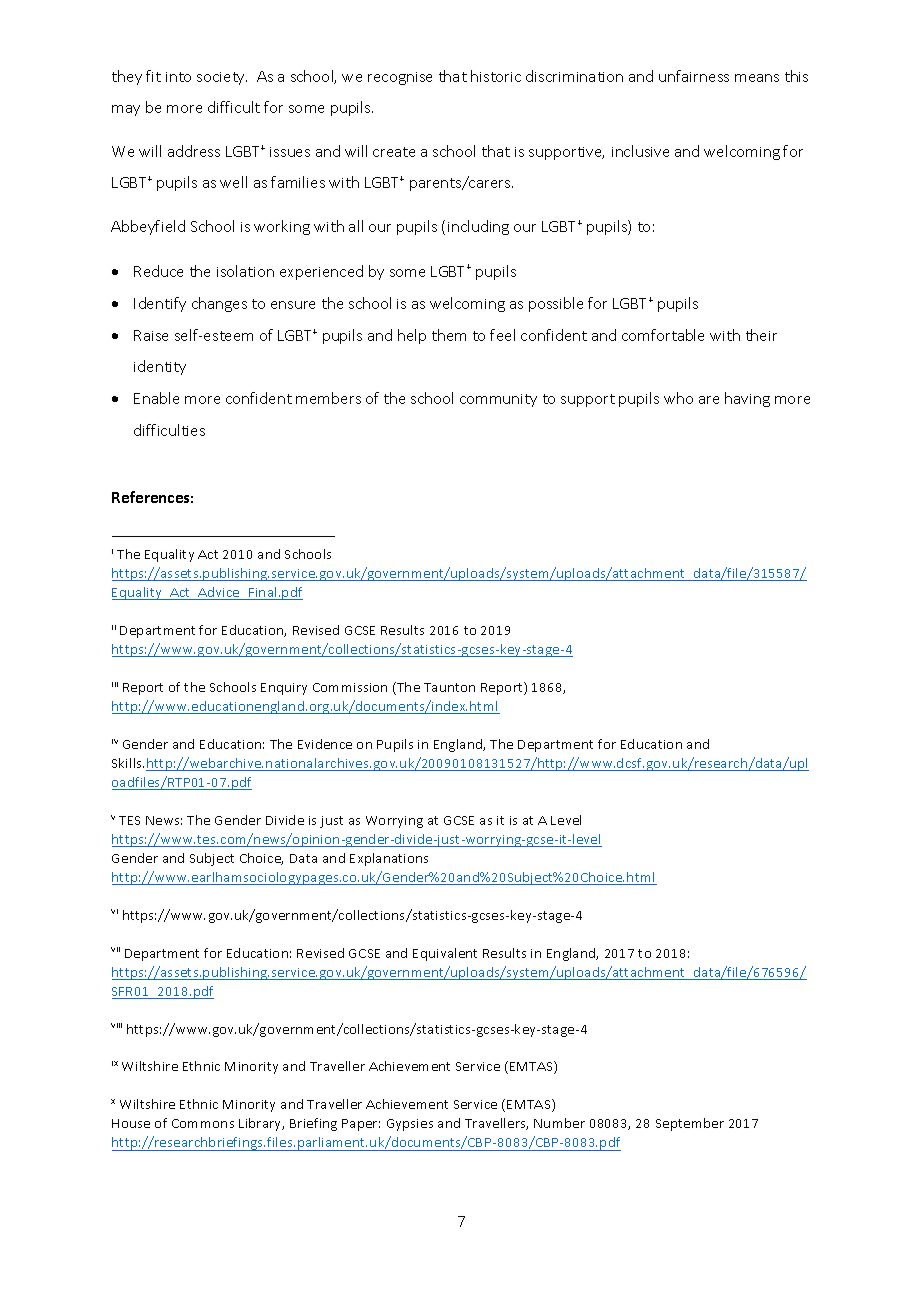 The height and width of the screenshot is (1308, 924). I want to click on Explanations, so click(389, 859).
